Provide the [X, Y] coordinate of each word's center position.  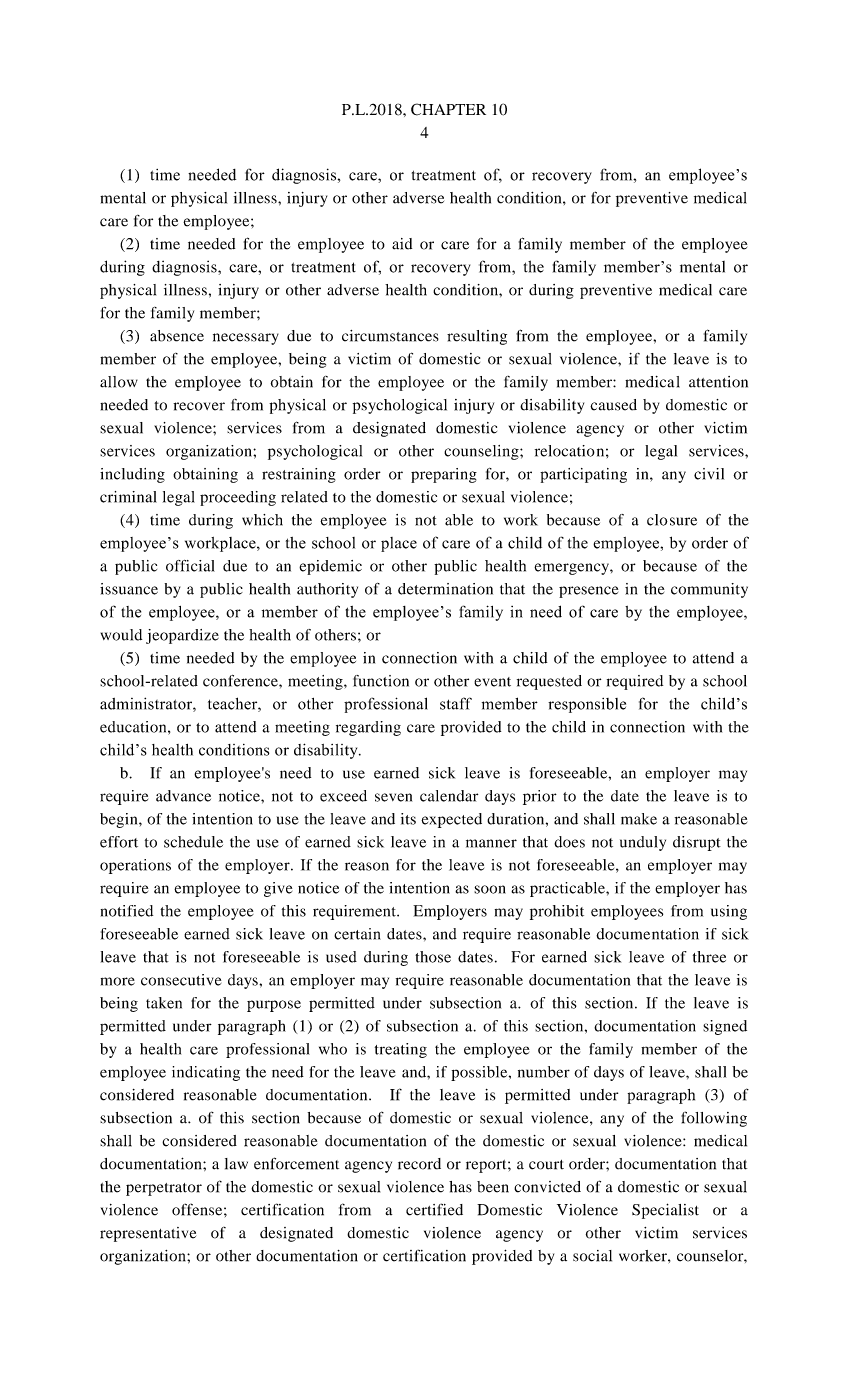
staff [456, 703]
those [433, 957]
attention [718, 382]
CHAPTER [448, 109]
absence [177, 336]
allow [119, 382]
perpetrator [164, 1189]
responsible [587, 705]
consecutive [181, 980]
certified [434, 1209]
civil [709, 474]
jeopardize [182, 636]
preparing [444, 475]
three [709, 957]
